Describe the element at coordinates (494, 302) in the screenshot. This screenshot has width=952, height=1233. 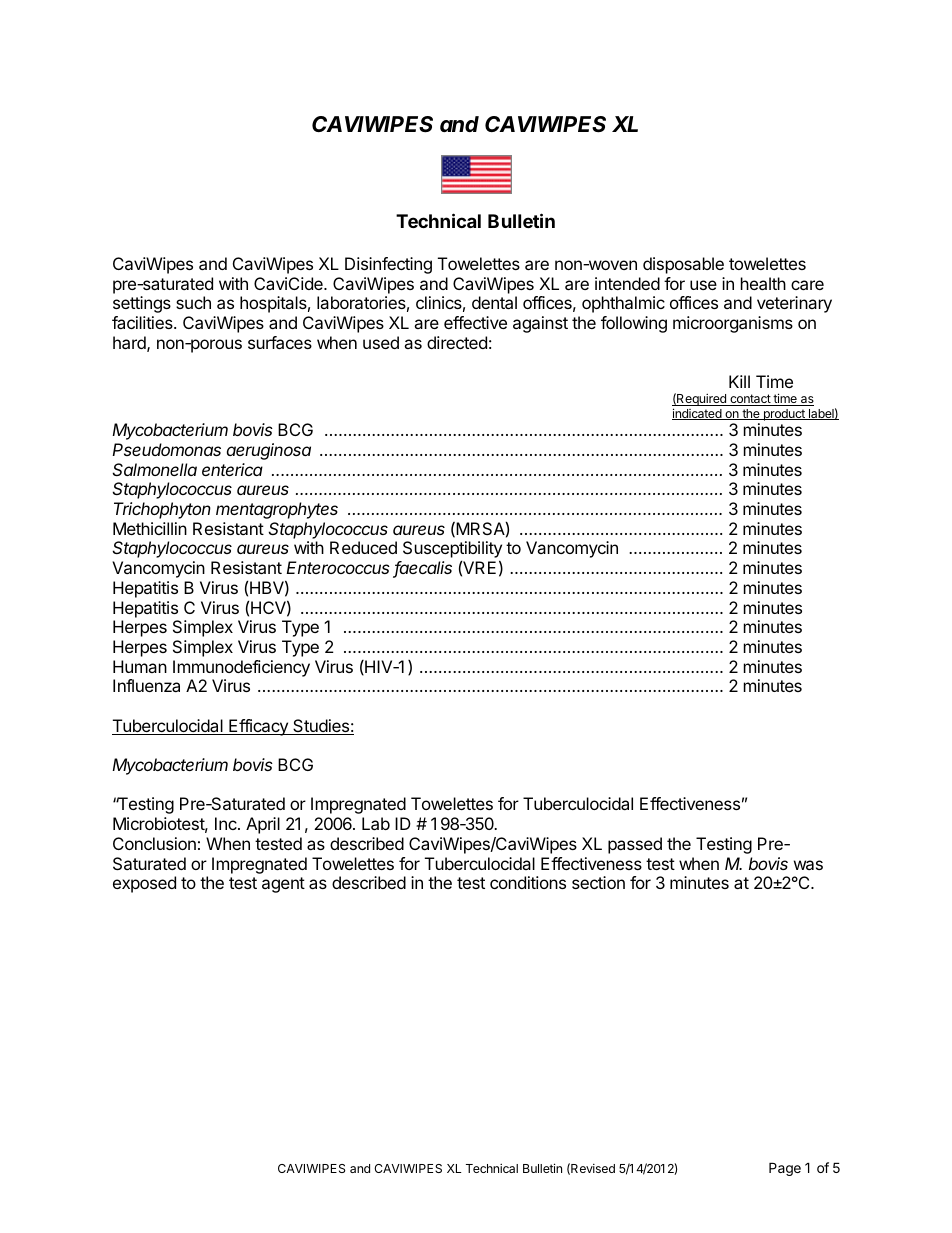
I see `dental` at that location.
